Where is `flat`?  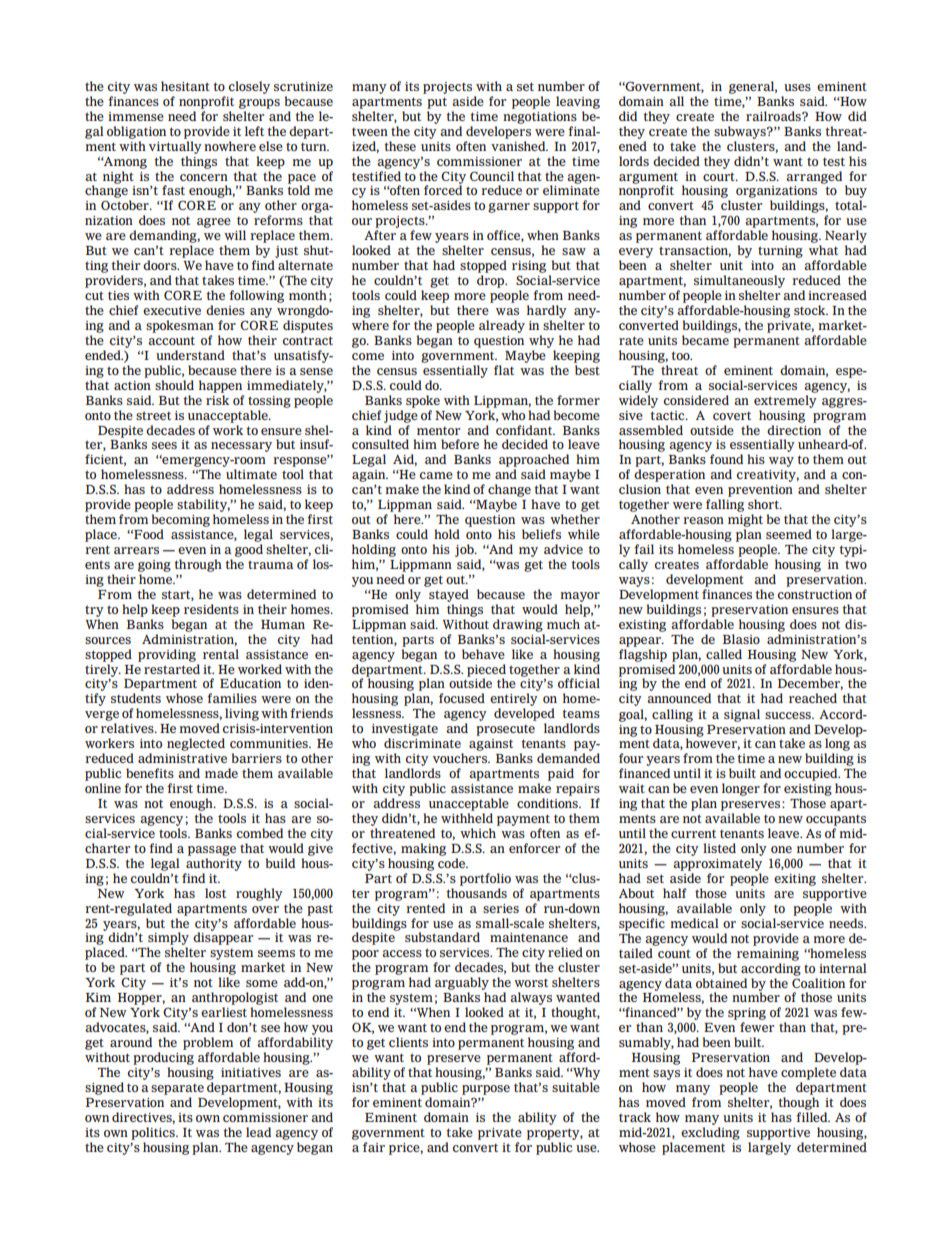
flat is located at coordinates (504, 370).
